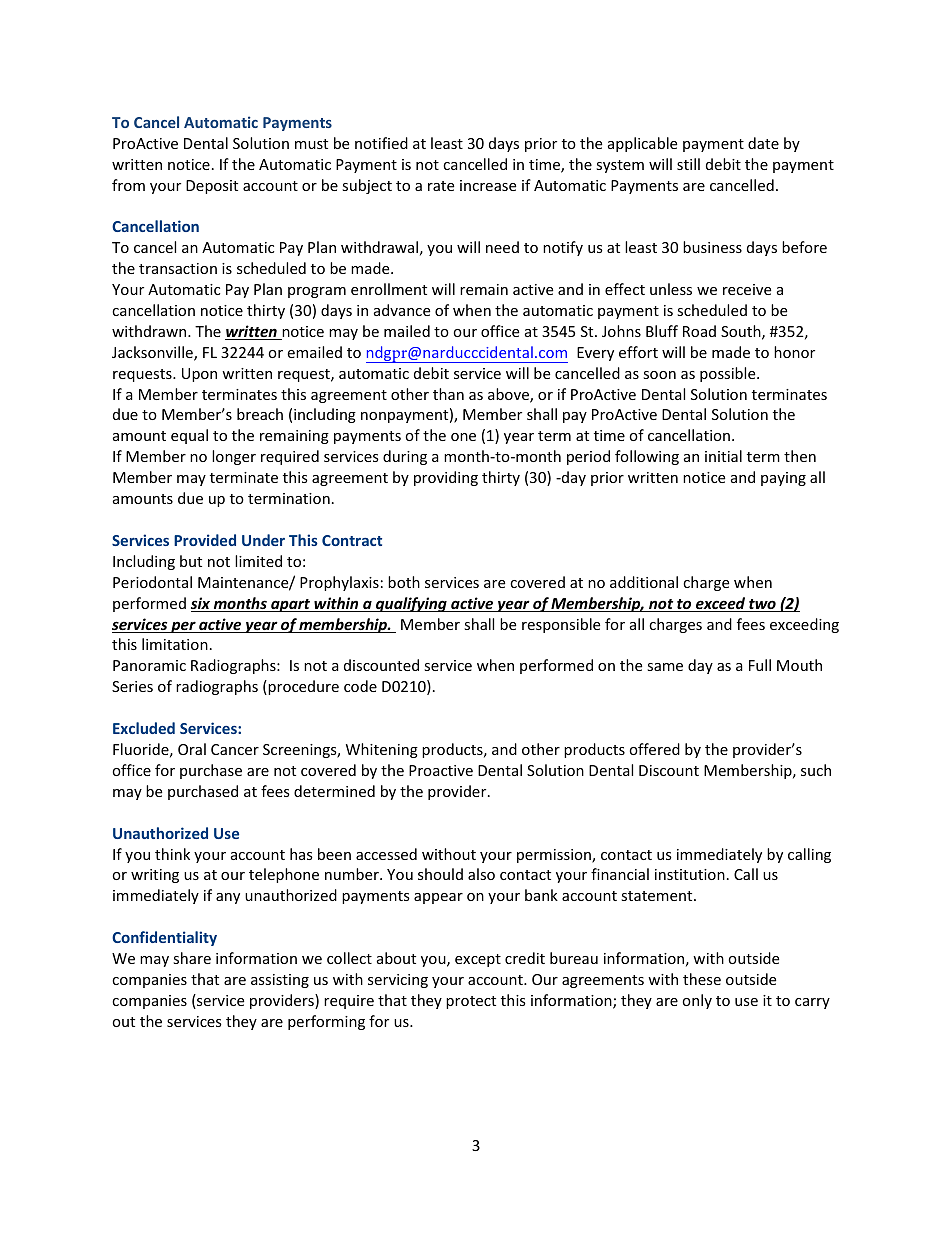  What do you see at coordinates (212, 187) in the screenshot?
I see `Deposit` at bounding box center [212, 187].
